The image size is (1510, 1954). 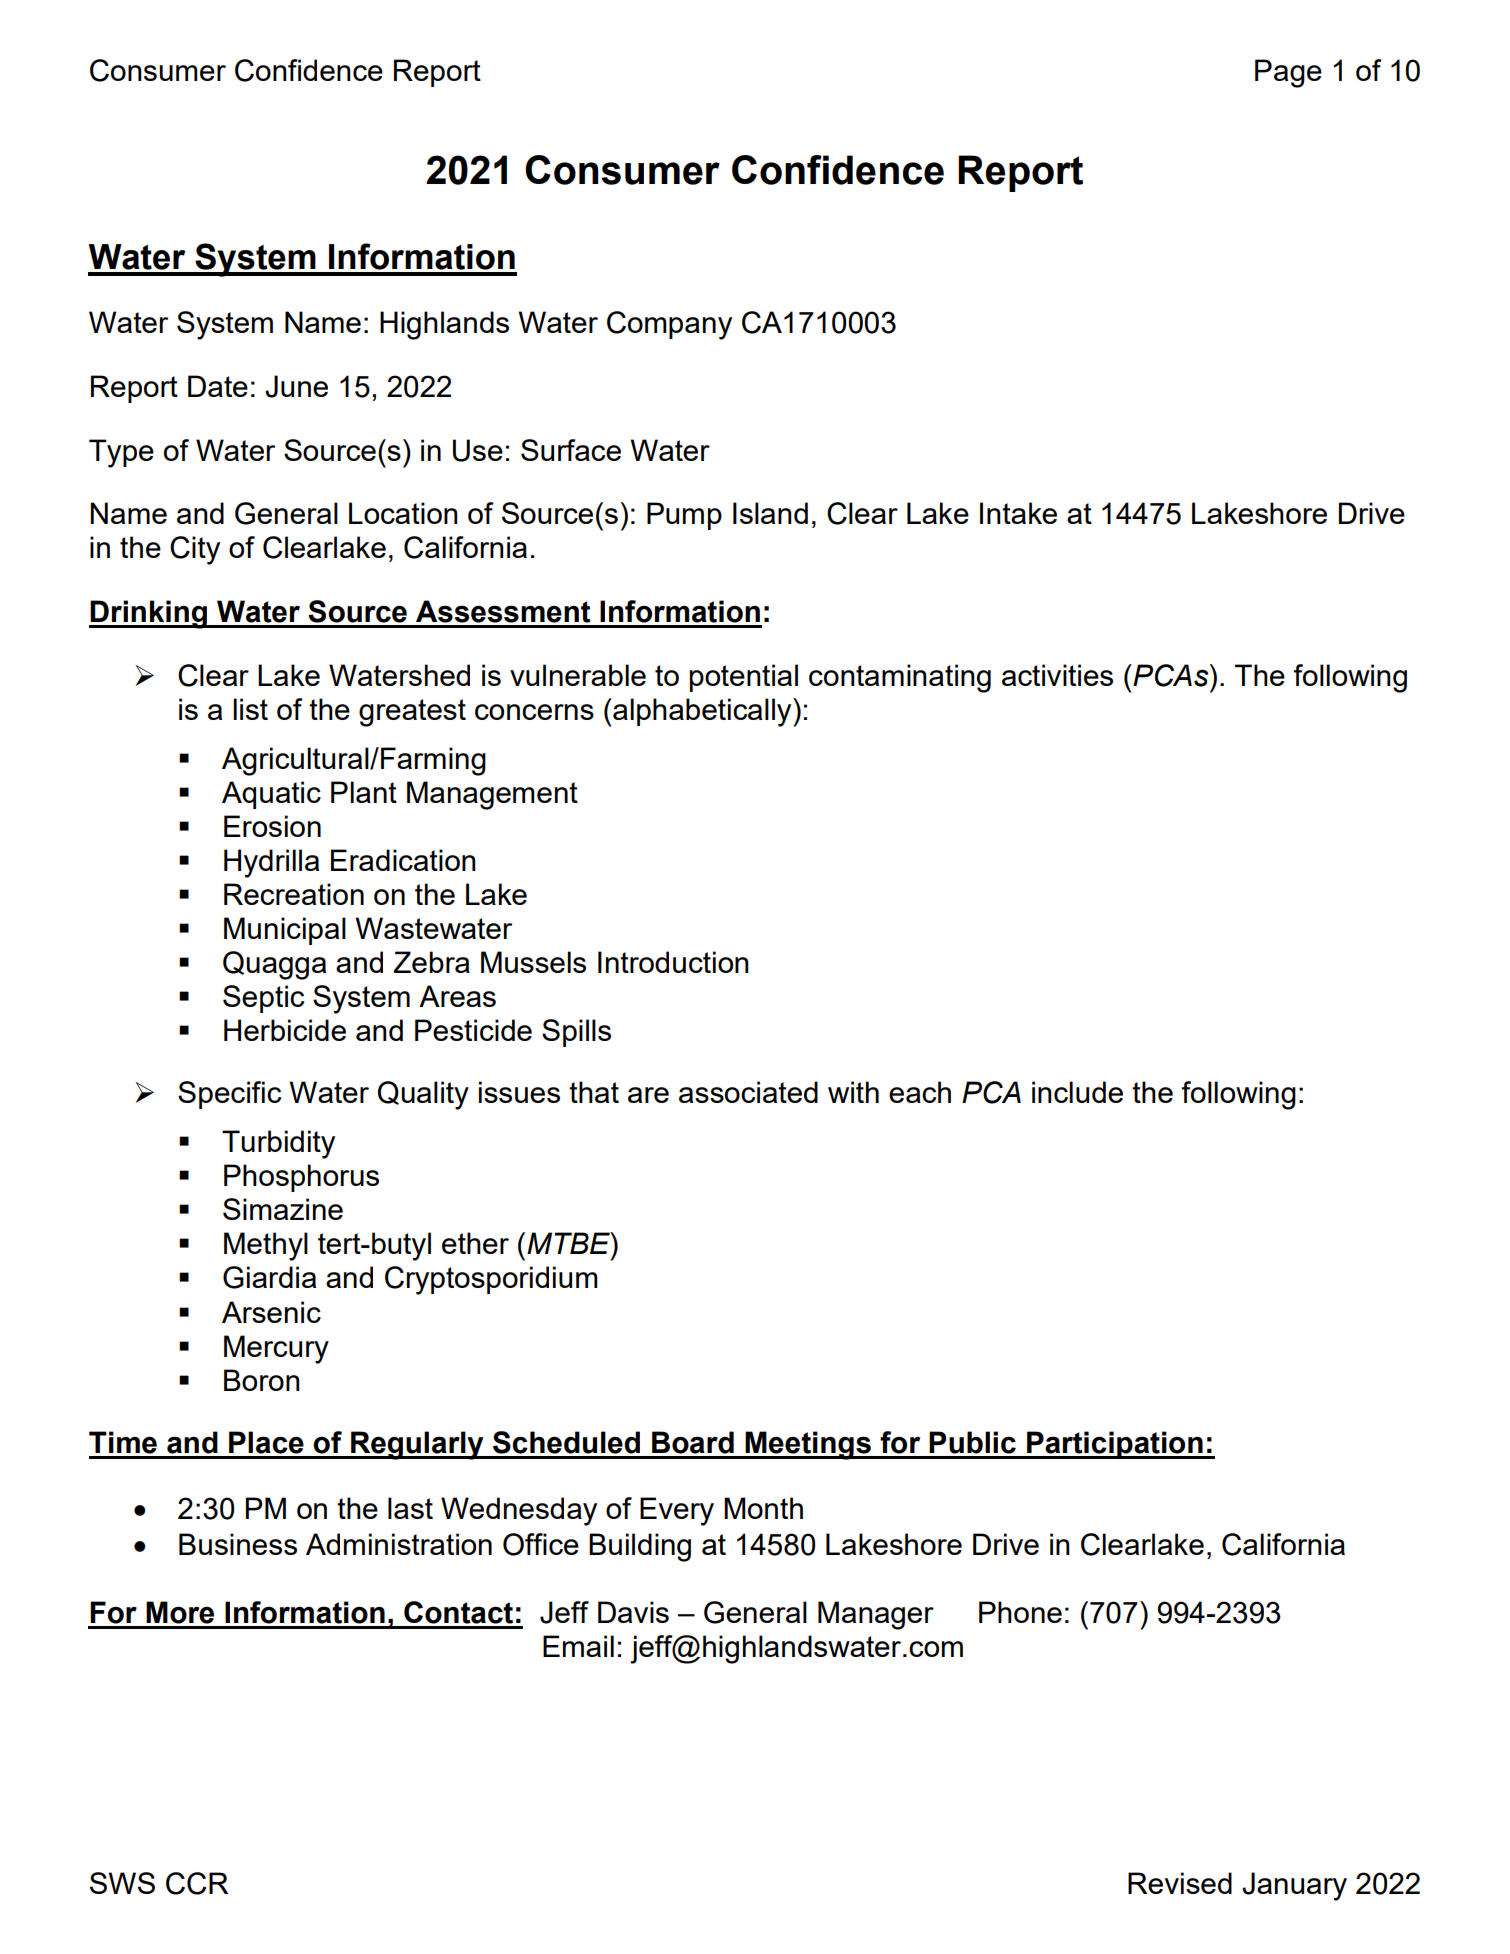 I want to click on Pump, so click(x=684, y=516).
